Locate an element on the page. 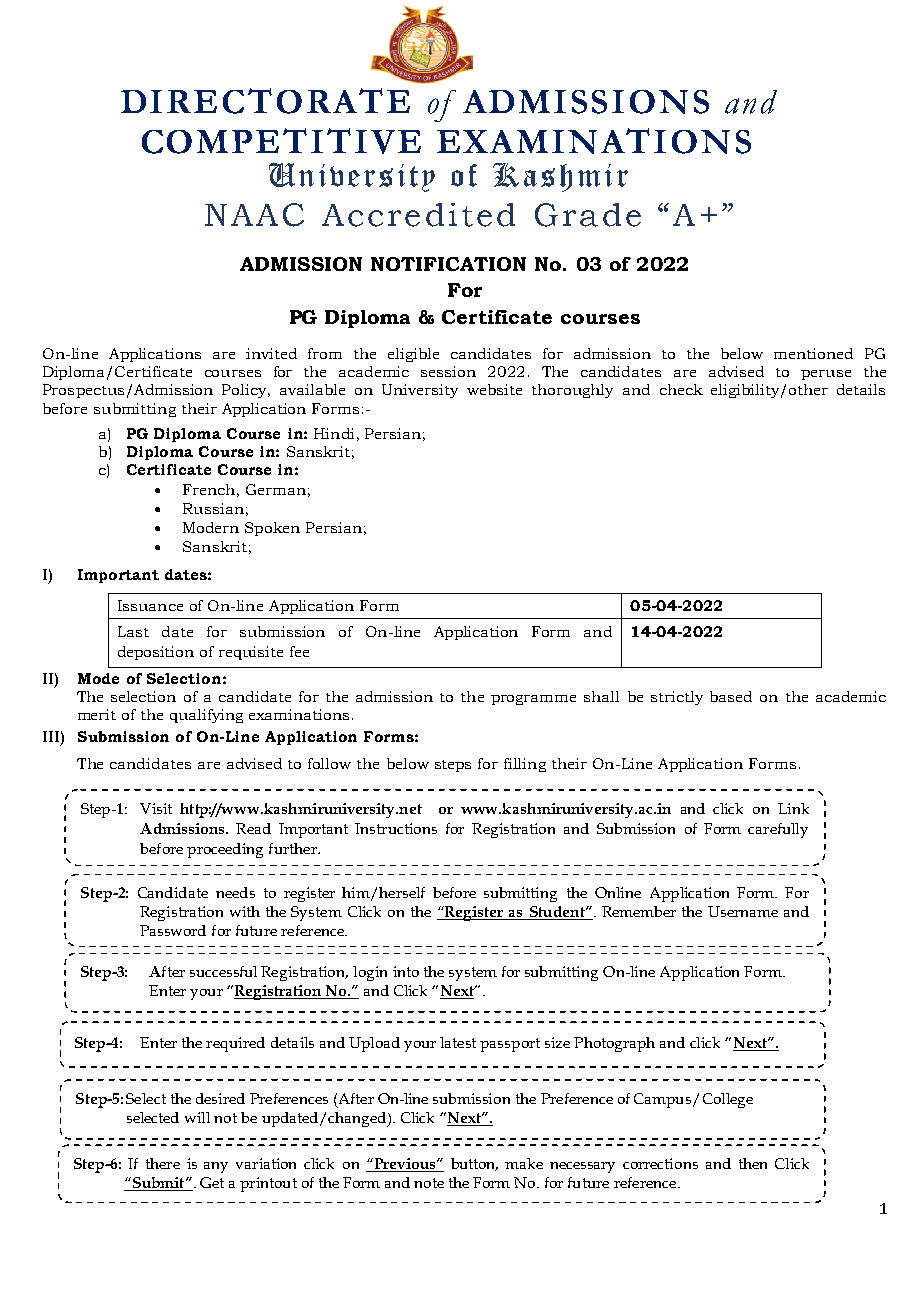  note is located at coordinates (429, 1183).
